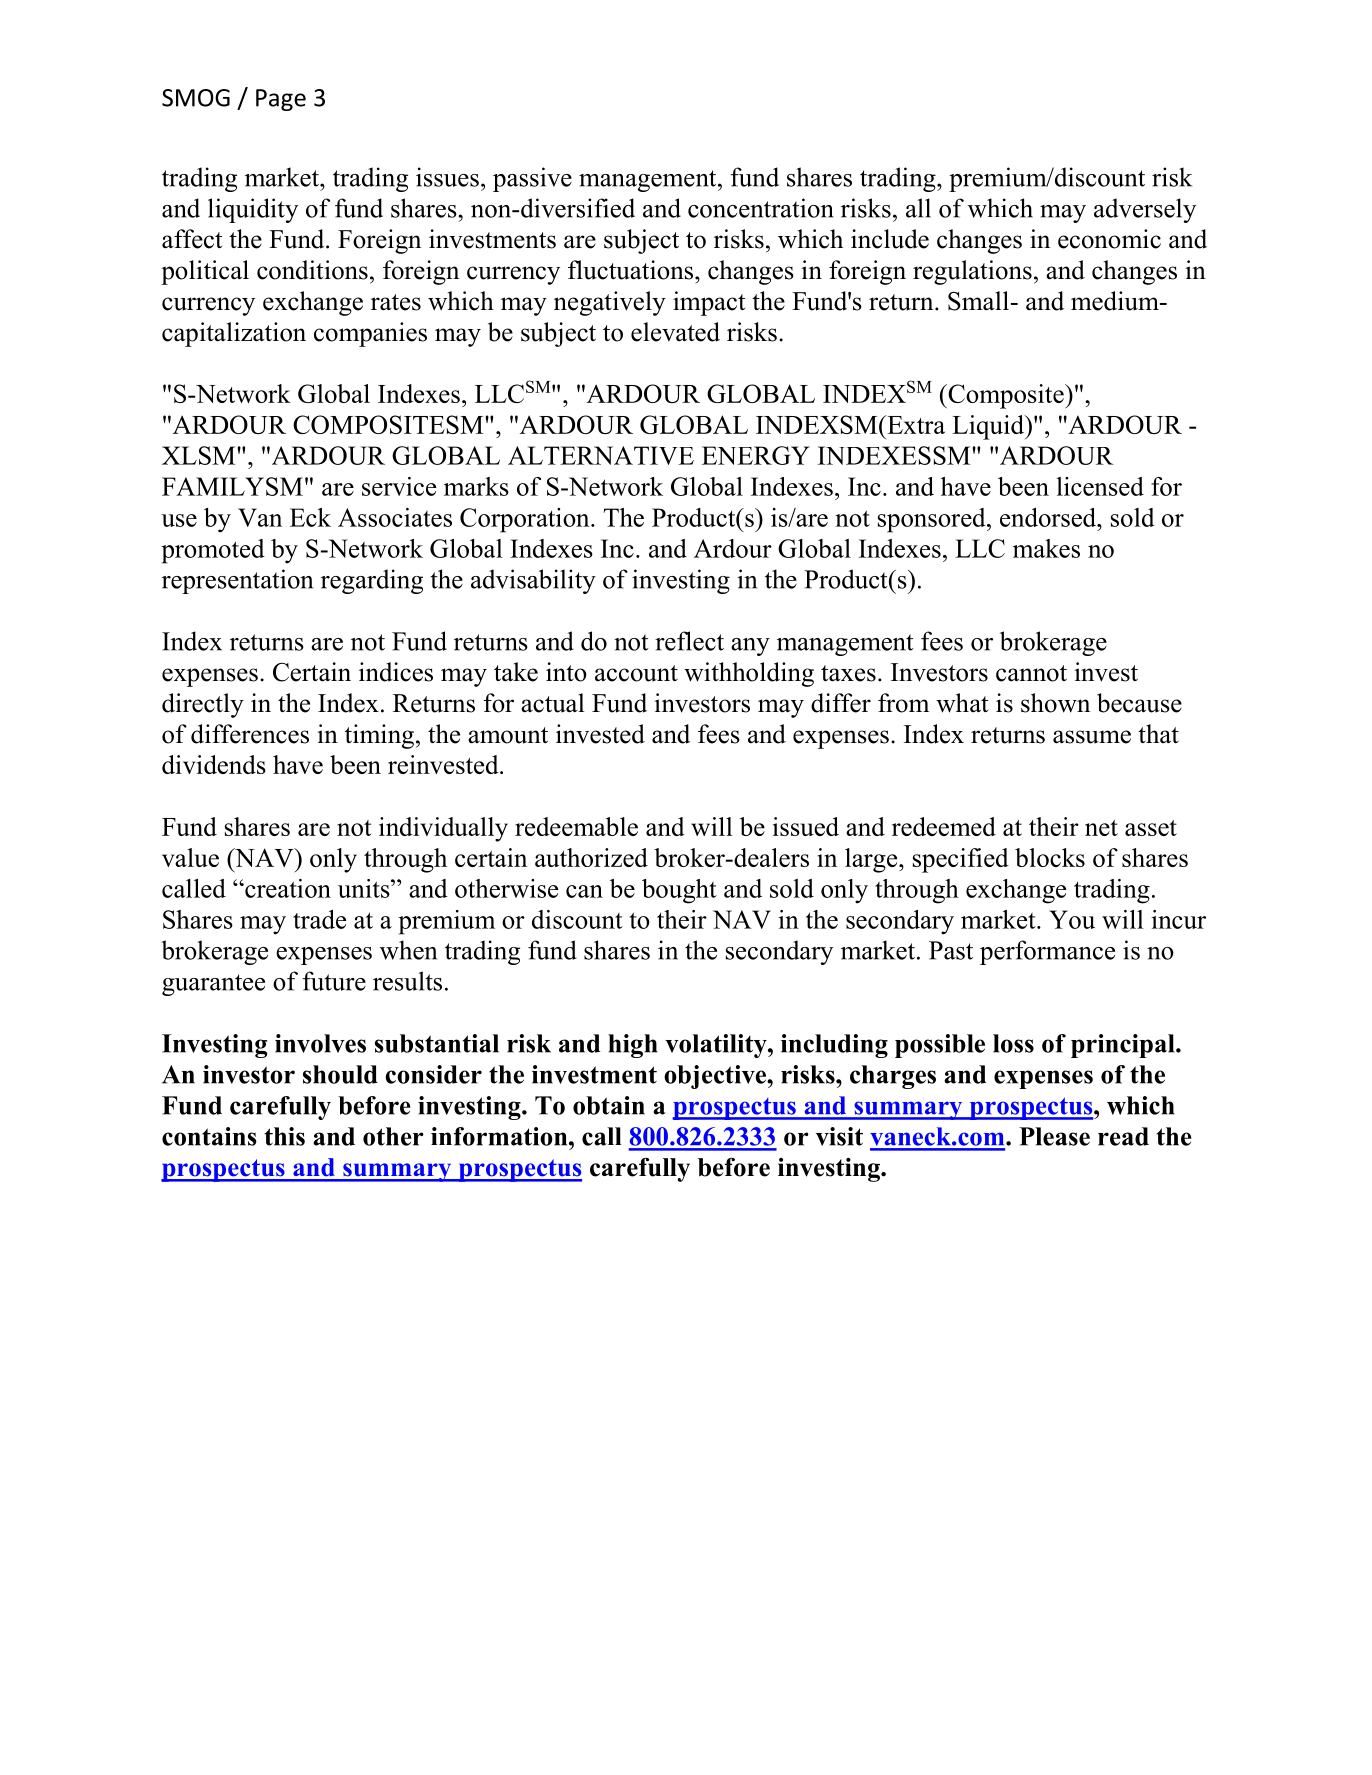 The height and width of the image is (1775, 1372). Describe the element at coordinates (396, 302) in the image. I see `rates` at that location.
